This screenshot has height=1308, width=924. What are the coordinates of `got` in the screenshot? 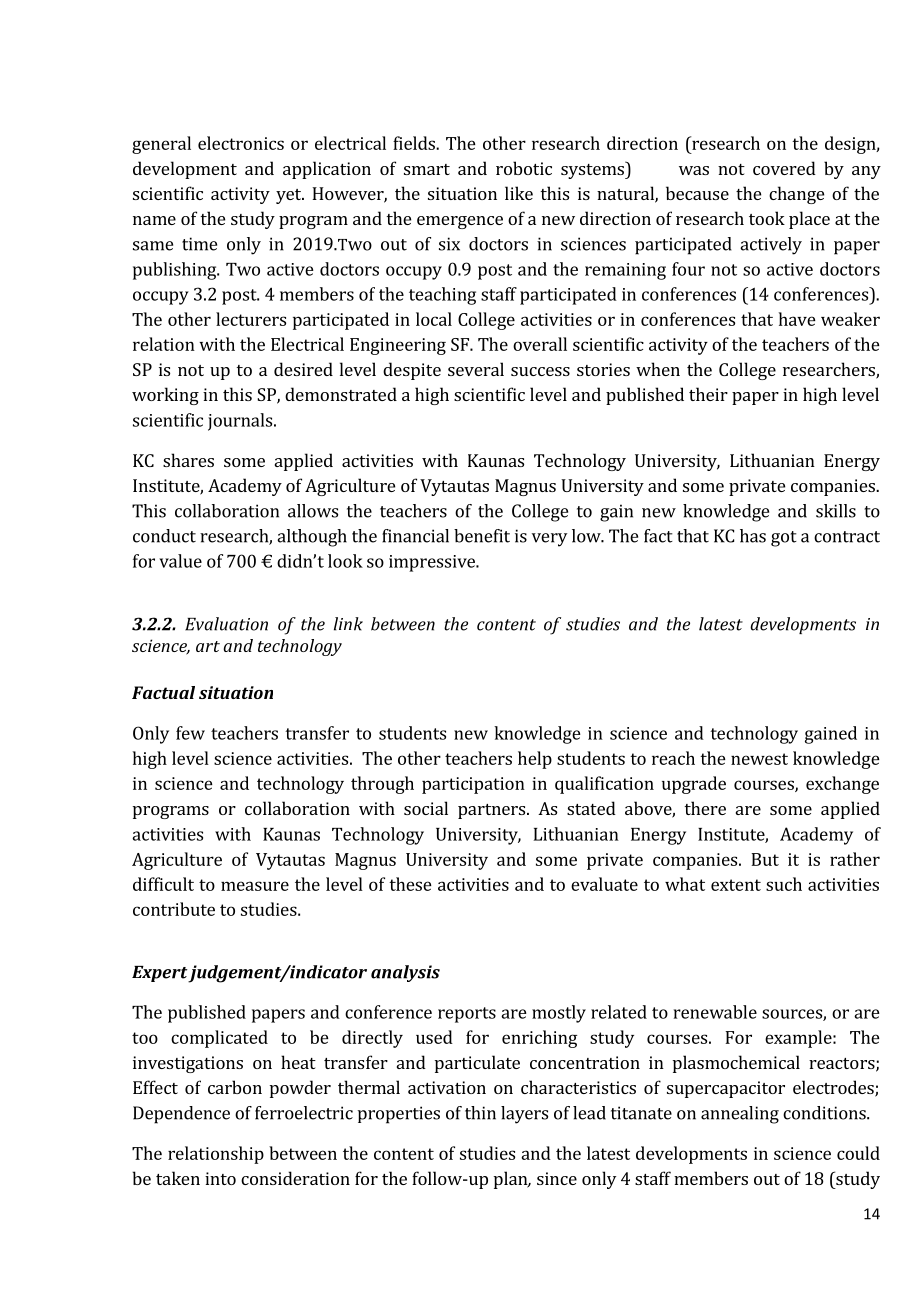 It's located at (784, 539).
